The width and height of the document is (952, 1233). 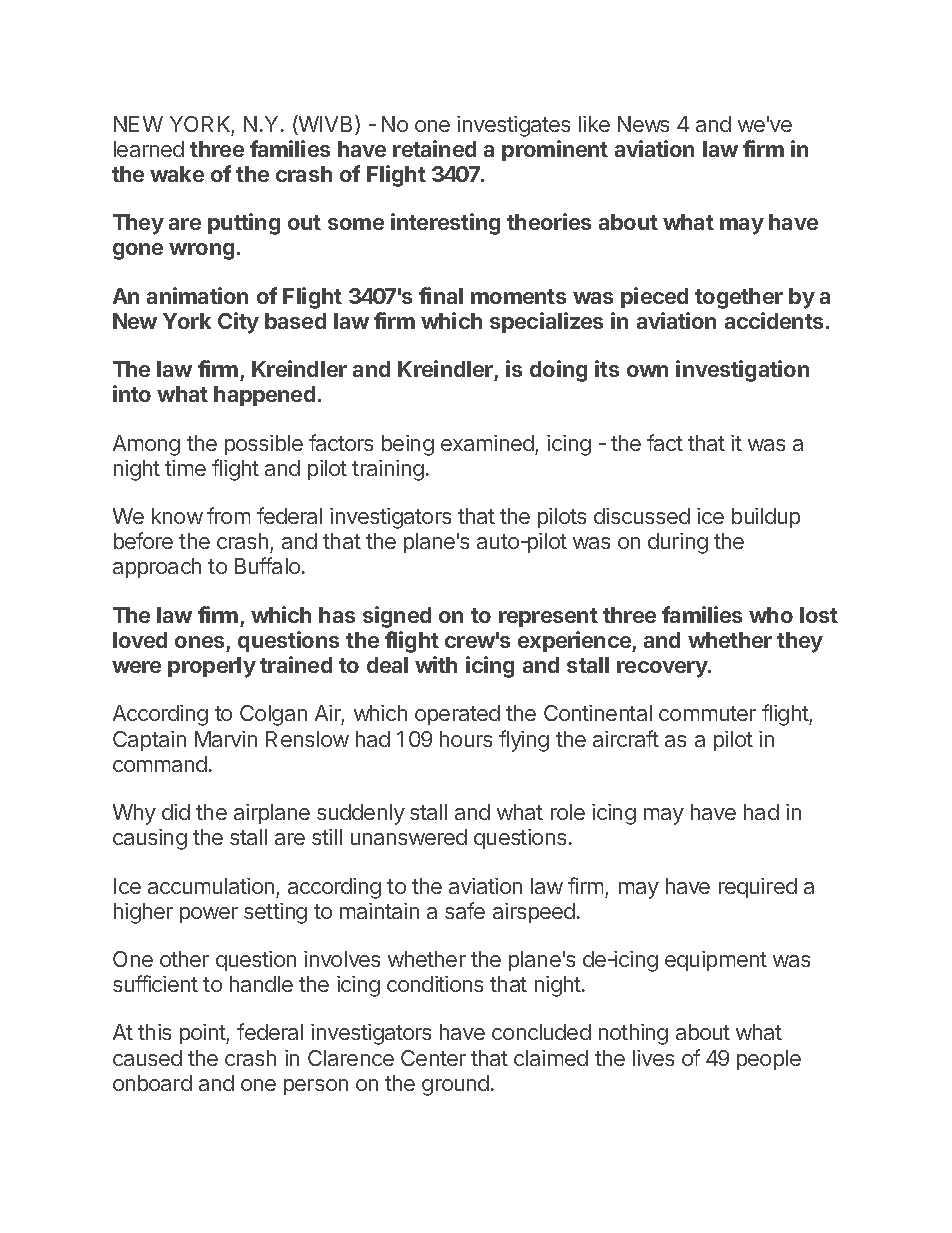 What do you see at coordinates (769, 1060) in the document?
I see `people` at bounding box center [769, 1060].
